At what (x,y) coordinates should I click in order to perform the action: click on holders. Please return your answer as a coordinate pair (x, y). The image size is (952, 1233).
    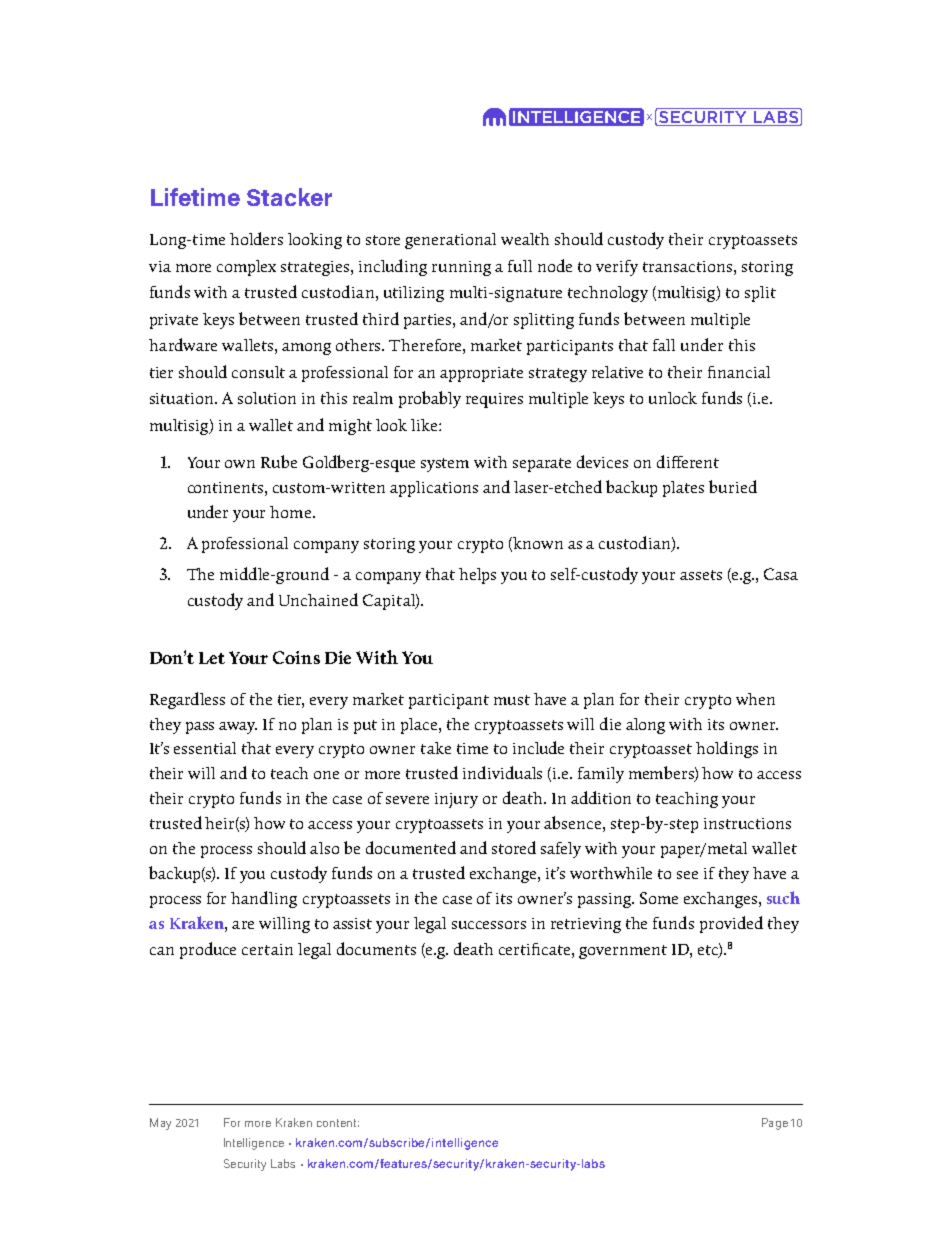
    Looking at the image, I should click on (256, 238).
